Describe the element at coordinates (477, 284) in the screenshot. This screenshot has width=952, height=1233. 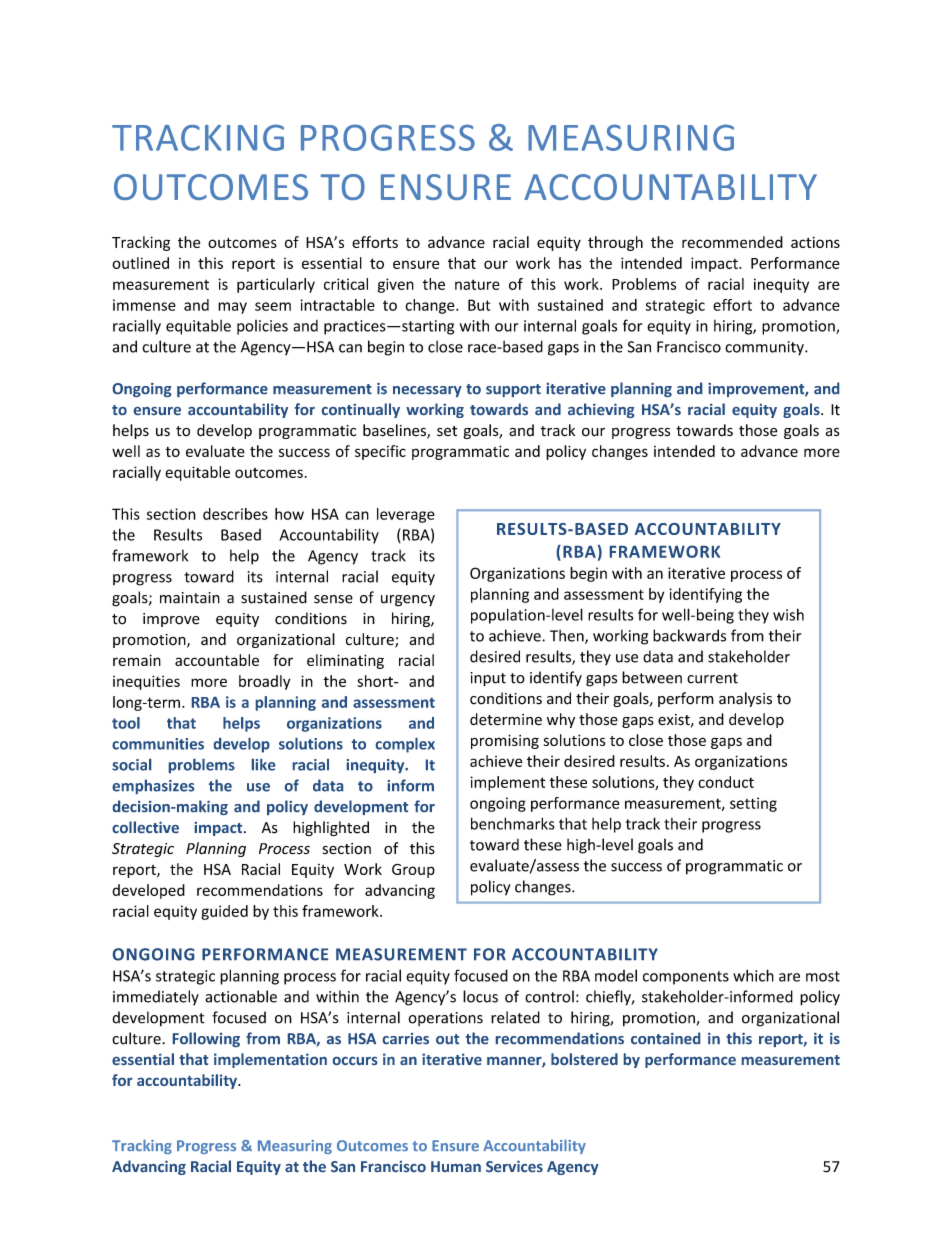
I see `nature` at that location.
